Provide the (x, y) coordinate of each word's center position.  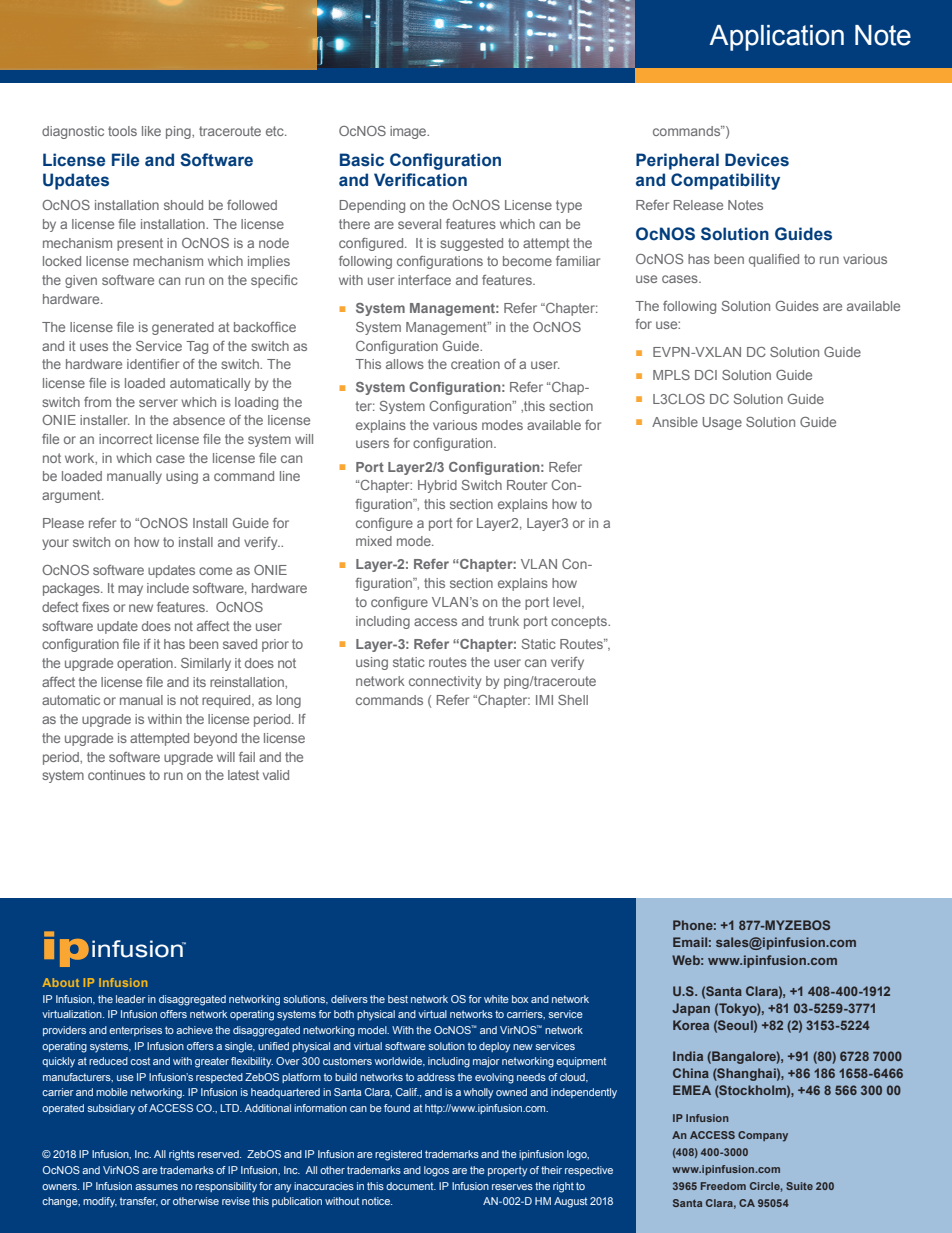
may (130, 590)
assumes (156, 1187)
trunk (504, 621)
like (151, 131)
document (411, 1186)
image (409, 132)
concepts (580, 622)
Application (776, 38)
